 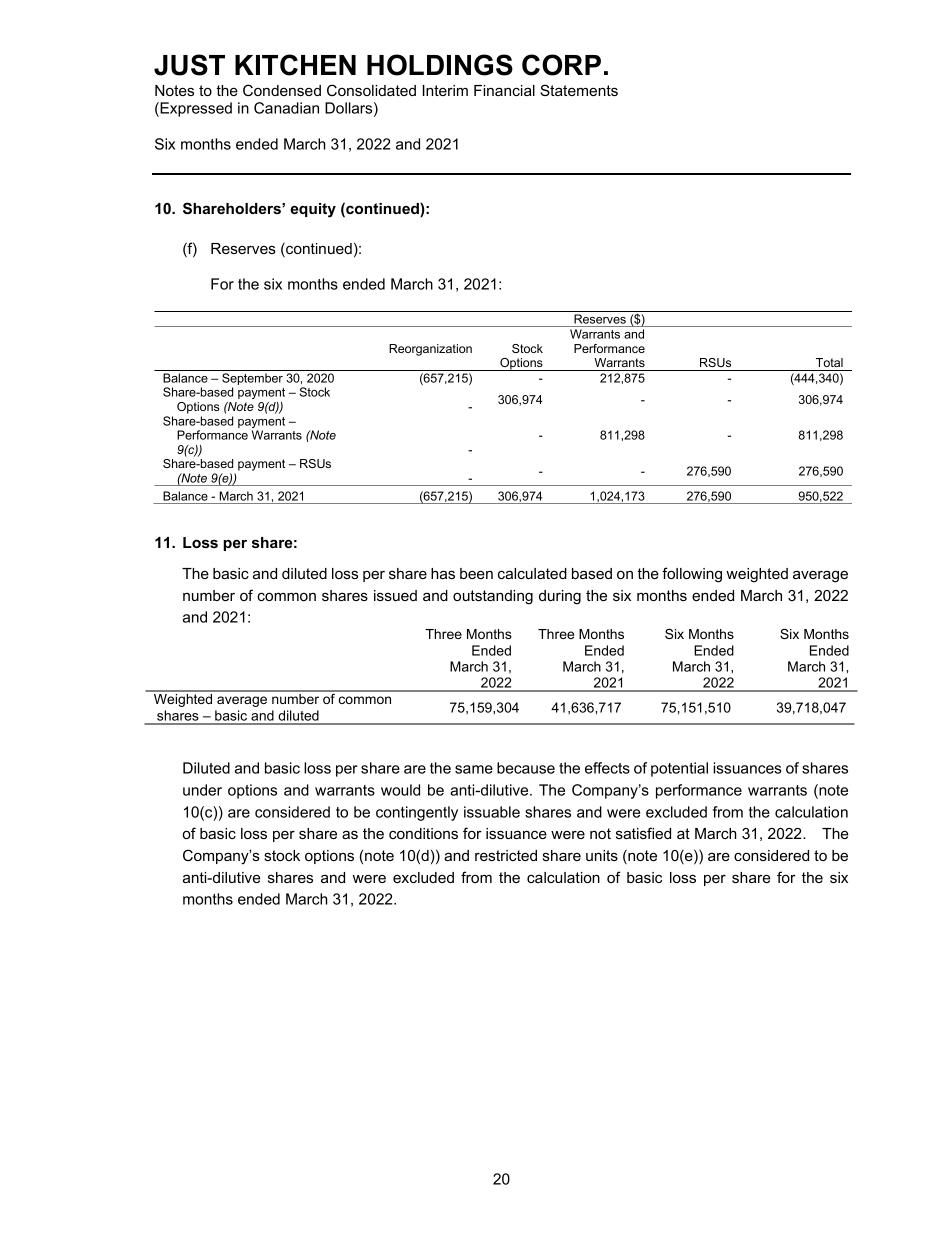 What do you see at coordinates (579, 90) in the page?
I see `Statements` at bounding box center [579, 90].
